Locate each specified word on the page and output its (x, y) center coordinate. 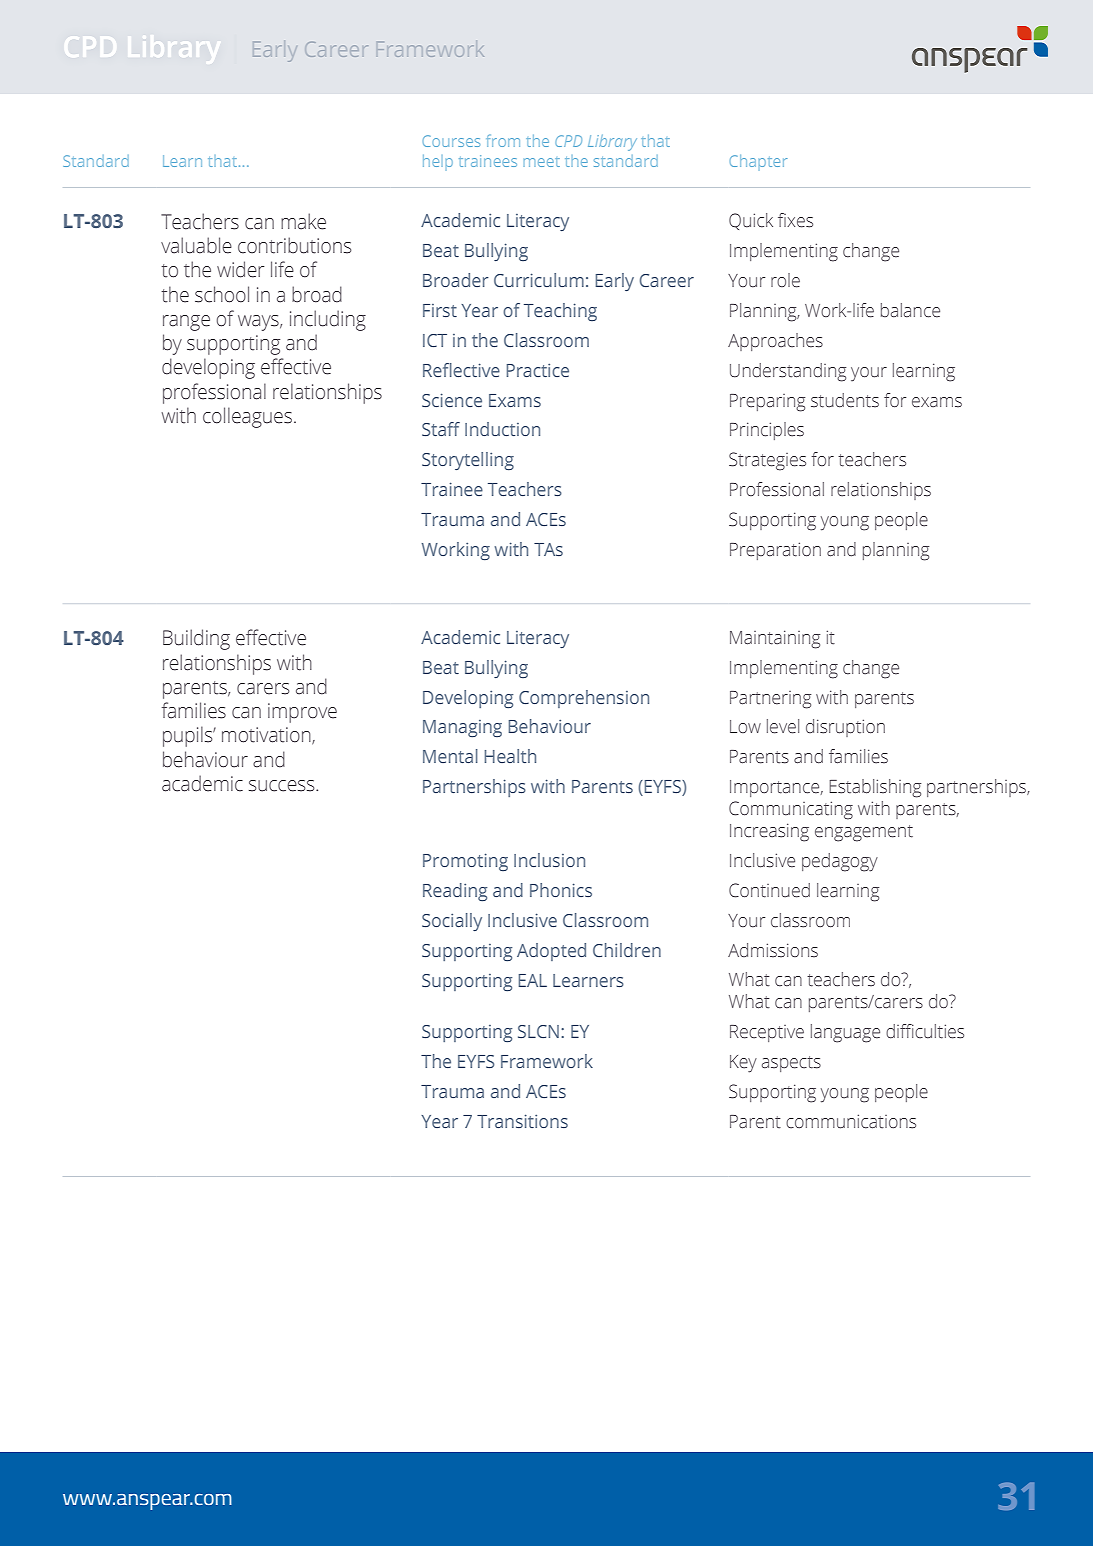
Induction (502, 429)
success (283, 786)
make (303, 221)
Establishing (875, 788)
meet (542, 162)
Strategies (767, 461)
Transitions (522, 1121)
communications (851, 1121)
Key (743, 1064)
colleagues (247, 417)
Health (510, 756)
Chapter (758, 162)
